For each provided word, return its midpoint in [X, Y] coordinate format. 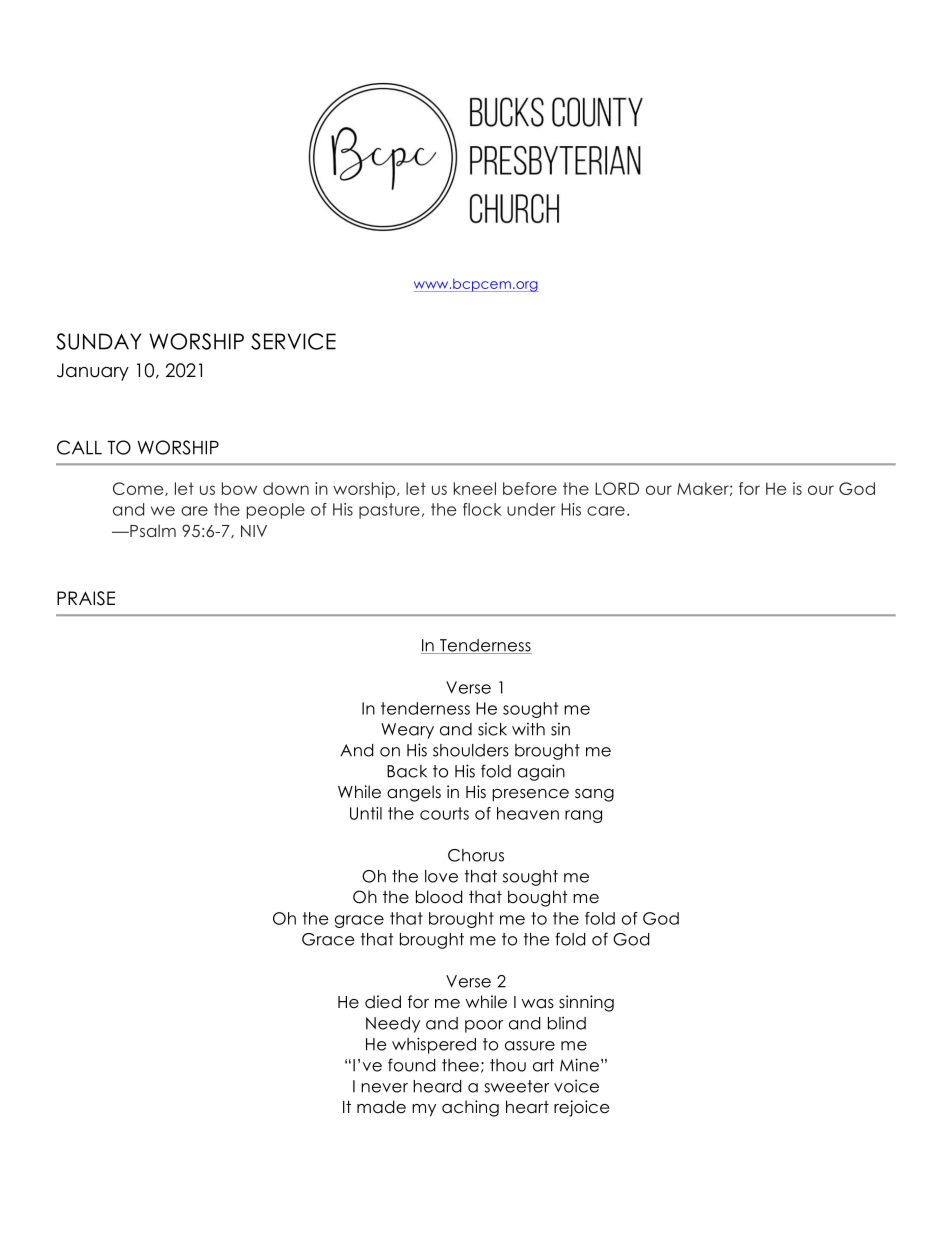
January [93, 372]
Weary [407, 731]
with [528, 729]
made [381, 1107]
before [530, 488]
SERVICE [293, 341]
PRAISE [86, 598]
